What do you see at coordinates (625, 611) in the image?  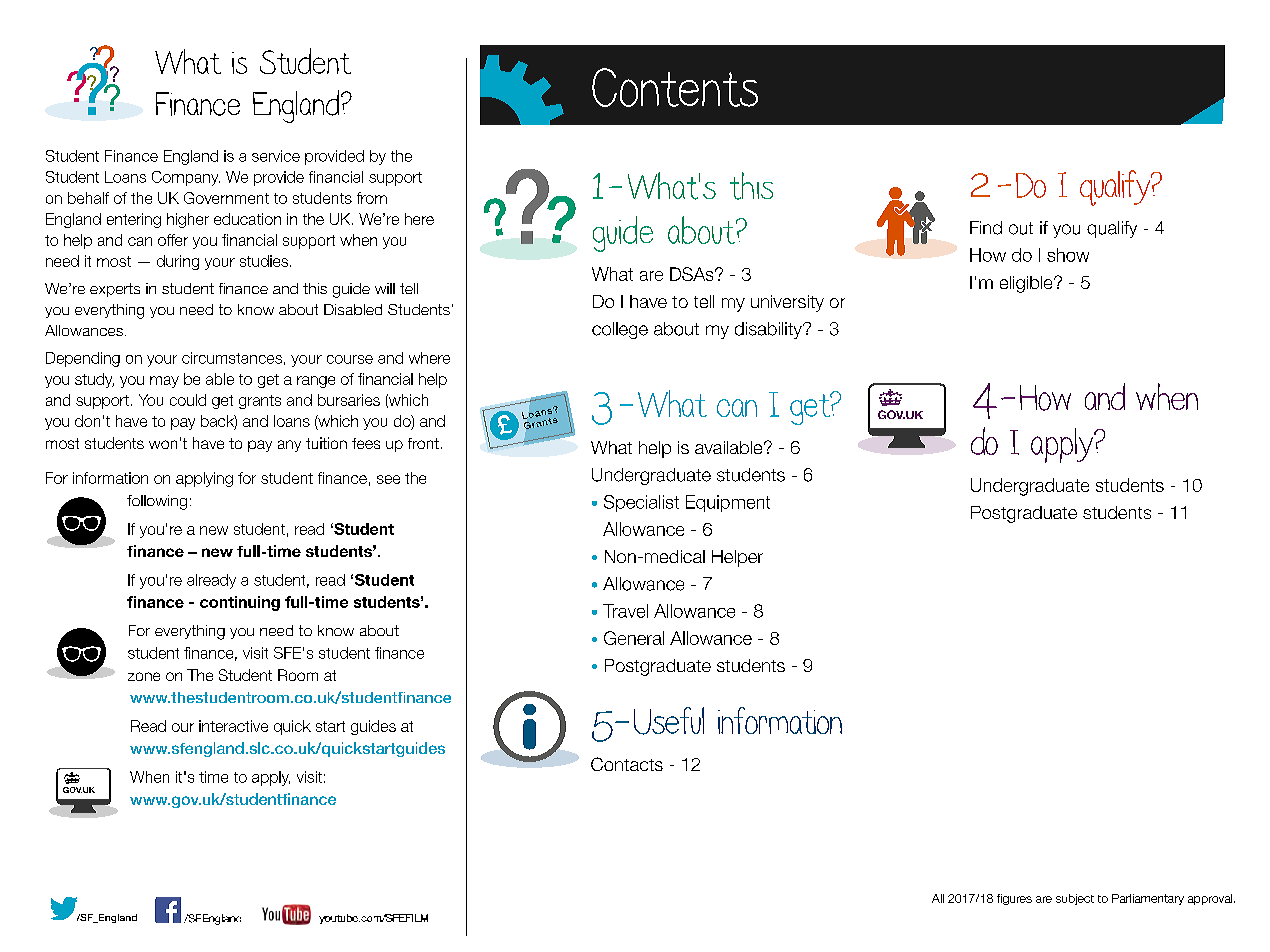 I see `Travel` at bounding box center [625, 611].
